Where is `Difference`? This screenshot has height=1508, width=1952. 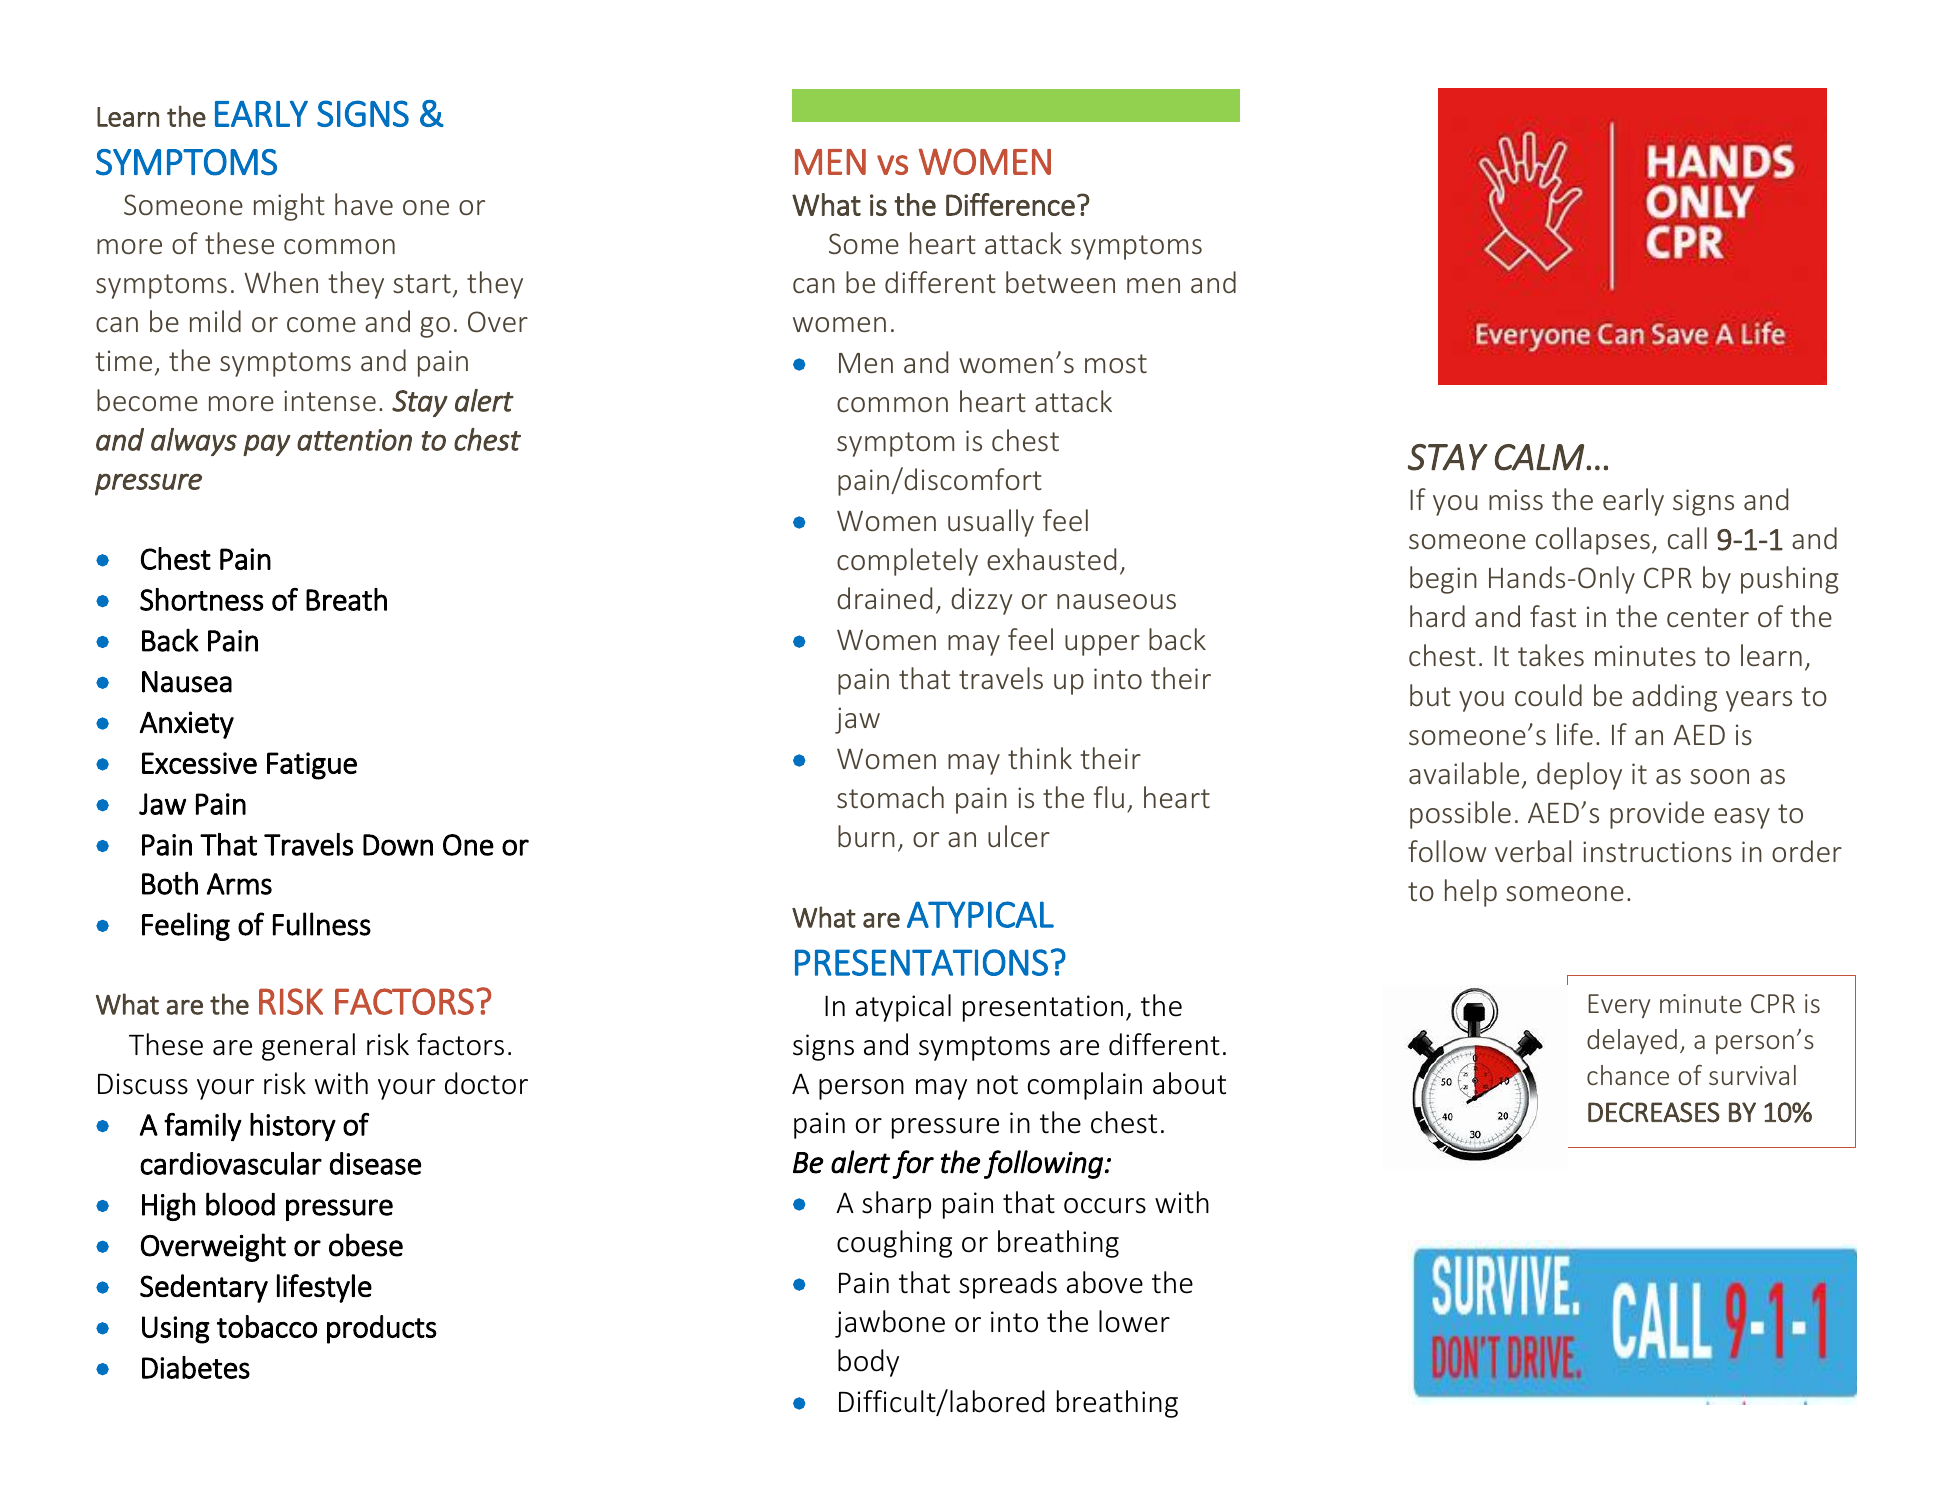
Difference is located at coordinates (1010, 204).
